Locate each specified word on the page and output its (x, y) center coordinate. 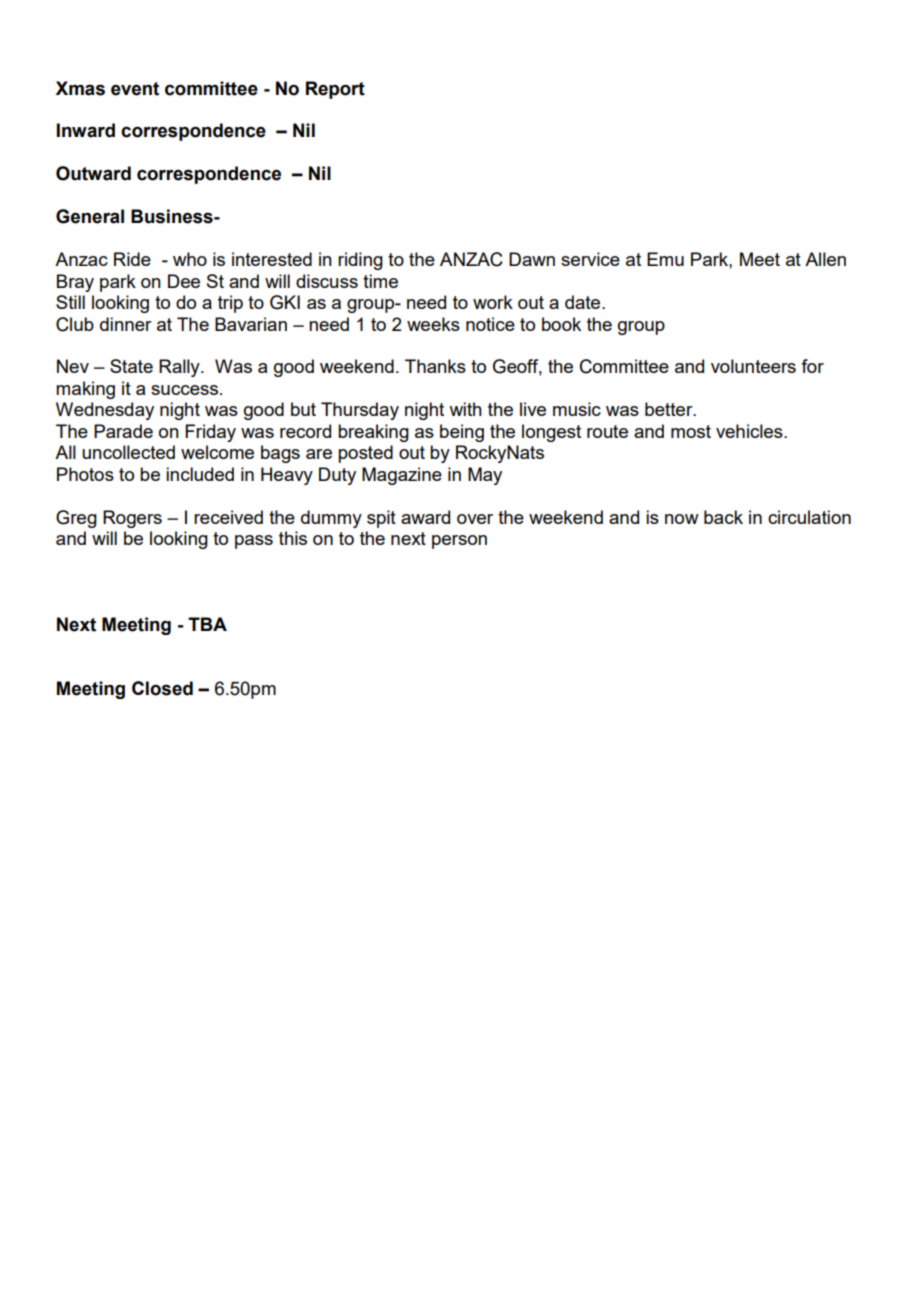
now (682, 519)
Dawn (532, 259)
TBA (207, 624)
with (465, 409)
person (459, 542)
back (723, 517)
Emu (665, 259)
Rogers (132, 519)
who (190, 259)
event (135, 89)
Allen (825, 259)
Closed (162, 688)
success (186, 390)
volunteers (753, 366)
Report (335, 90)
